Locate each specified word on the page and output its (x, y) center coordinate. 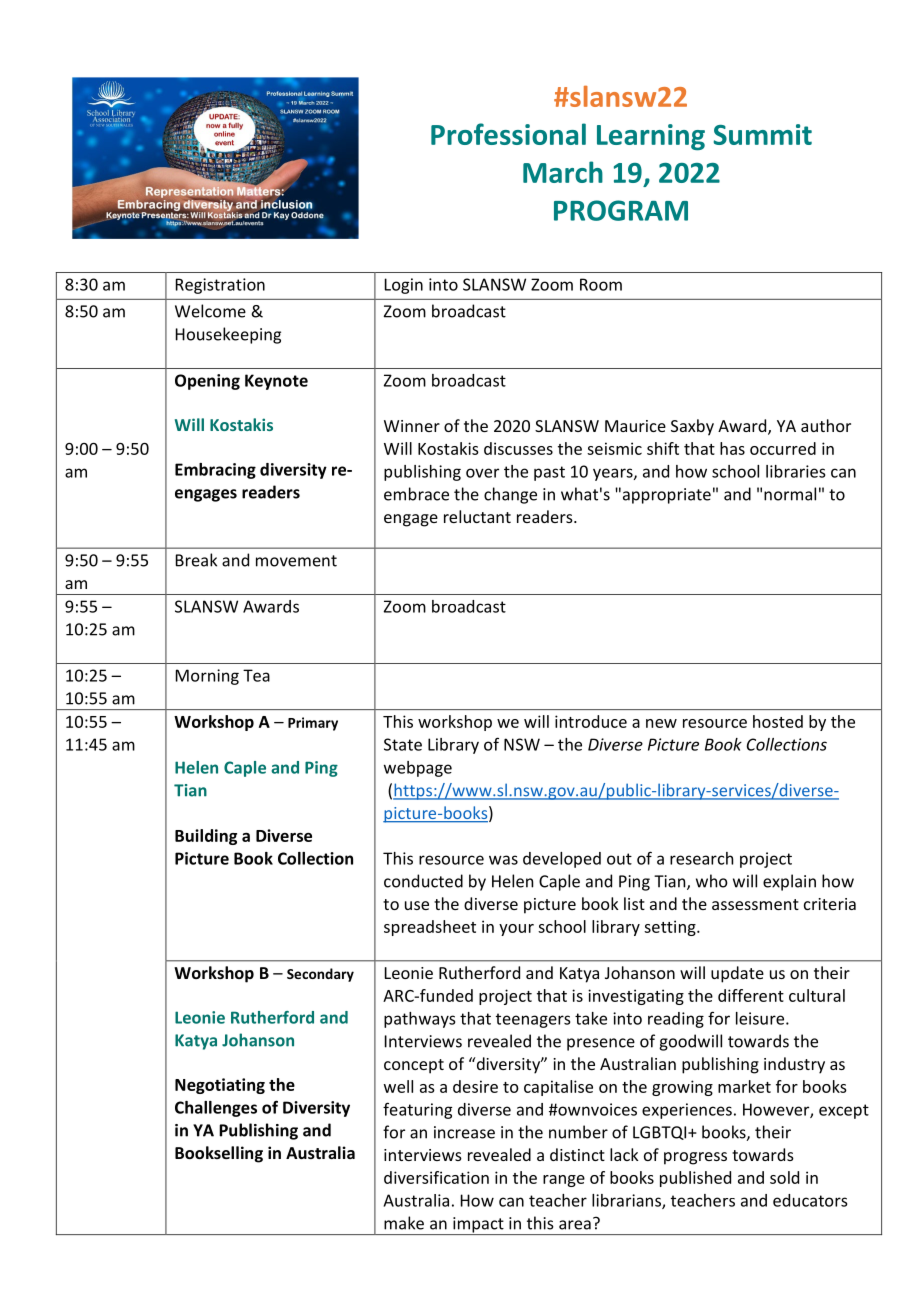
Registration (220, 286)
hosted (778, 721)
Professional (508, 134)
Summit (763, 134)
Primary (313, 724)
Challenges (216, 1109)
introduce (591, 721)
